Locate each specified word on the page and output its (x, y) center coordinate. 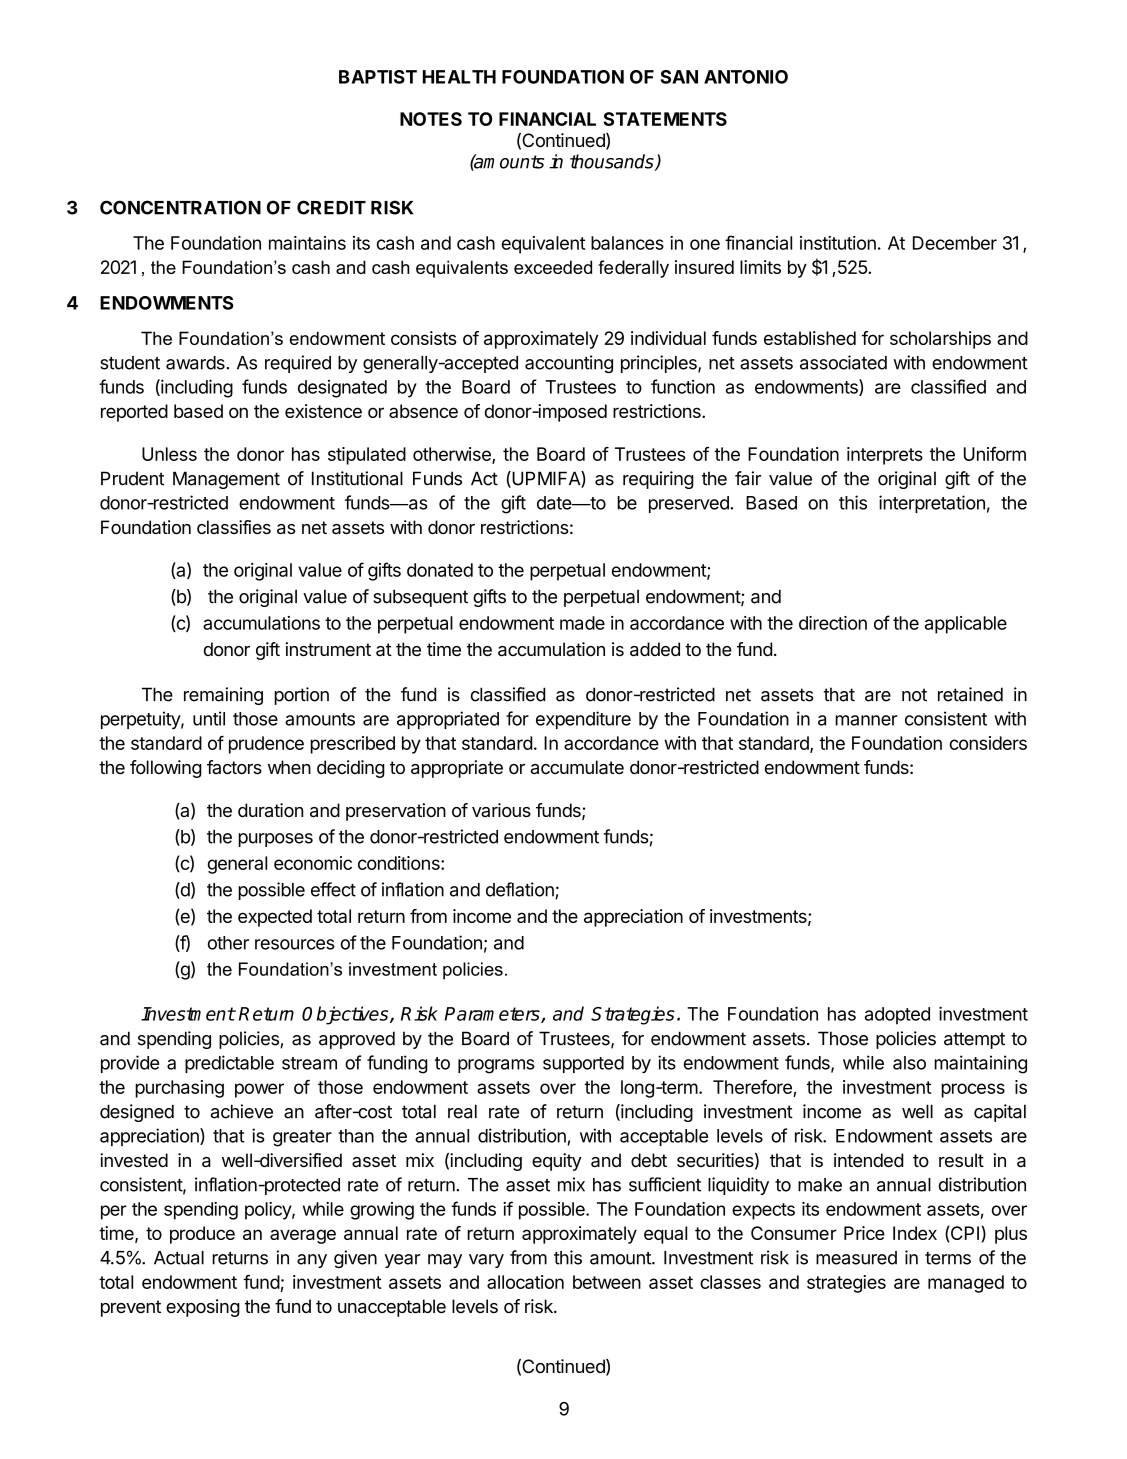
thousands (613, 162)
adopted (897, 1016)
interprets (885, 456)
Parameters (493, 1015)
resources (295, 944)
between (607, 1282)
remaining (223, 696)
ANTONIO (746, 77)
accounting (569, 364)
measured (856, 1258)
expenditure (583, 720)
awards (196, 363)
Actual (179, 1258)
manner (866, 720)
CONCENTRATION (180, 207)
